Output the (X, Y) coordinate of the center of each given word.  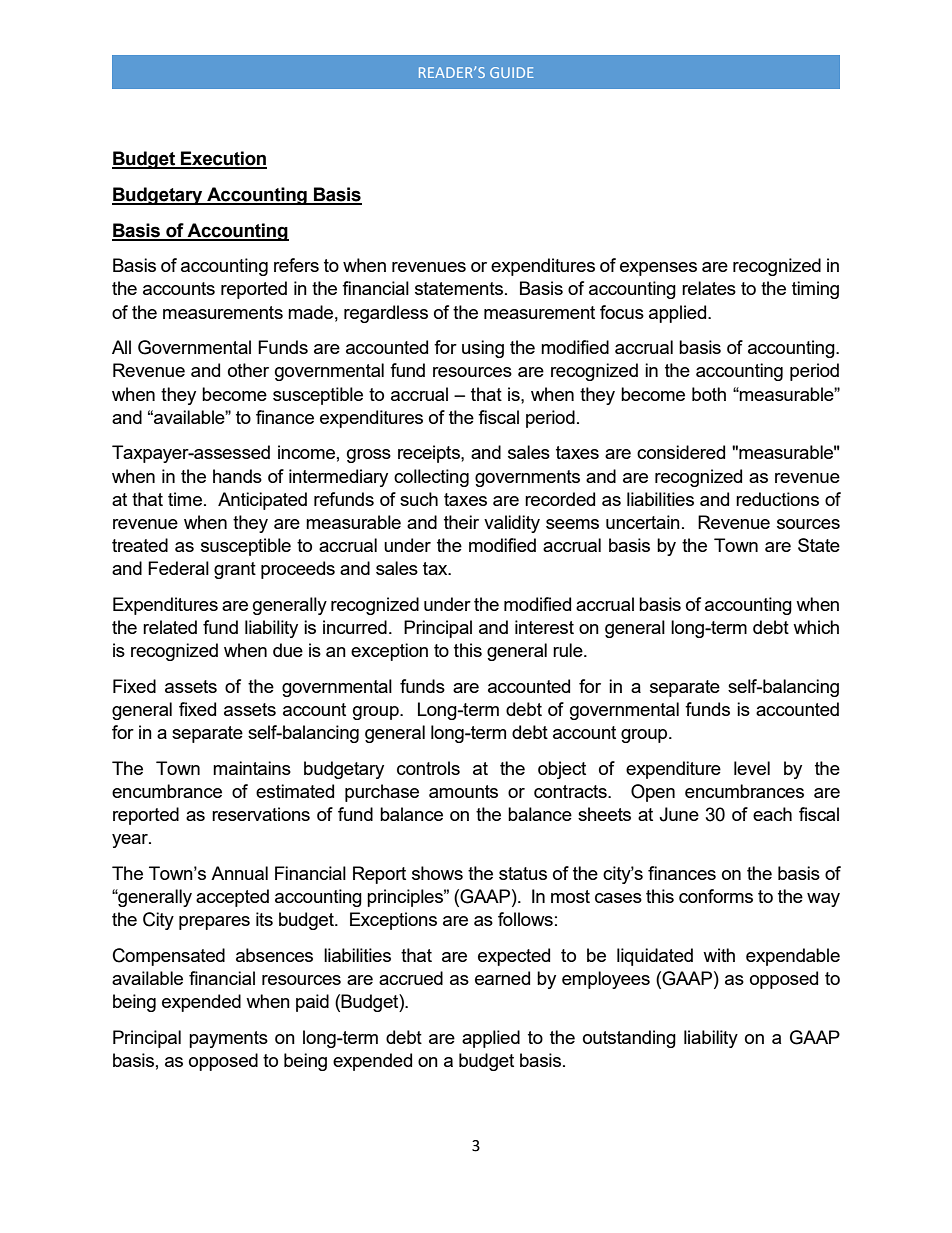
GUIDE (512, 72)
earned (502, 978)
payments (228, 1039)
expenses (658, 269)
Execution (223, 159)
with (719, 955)
